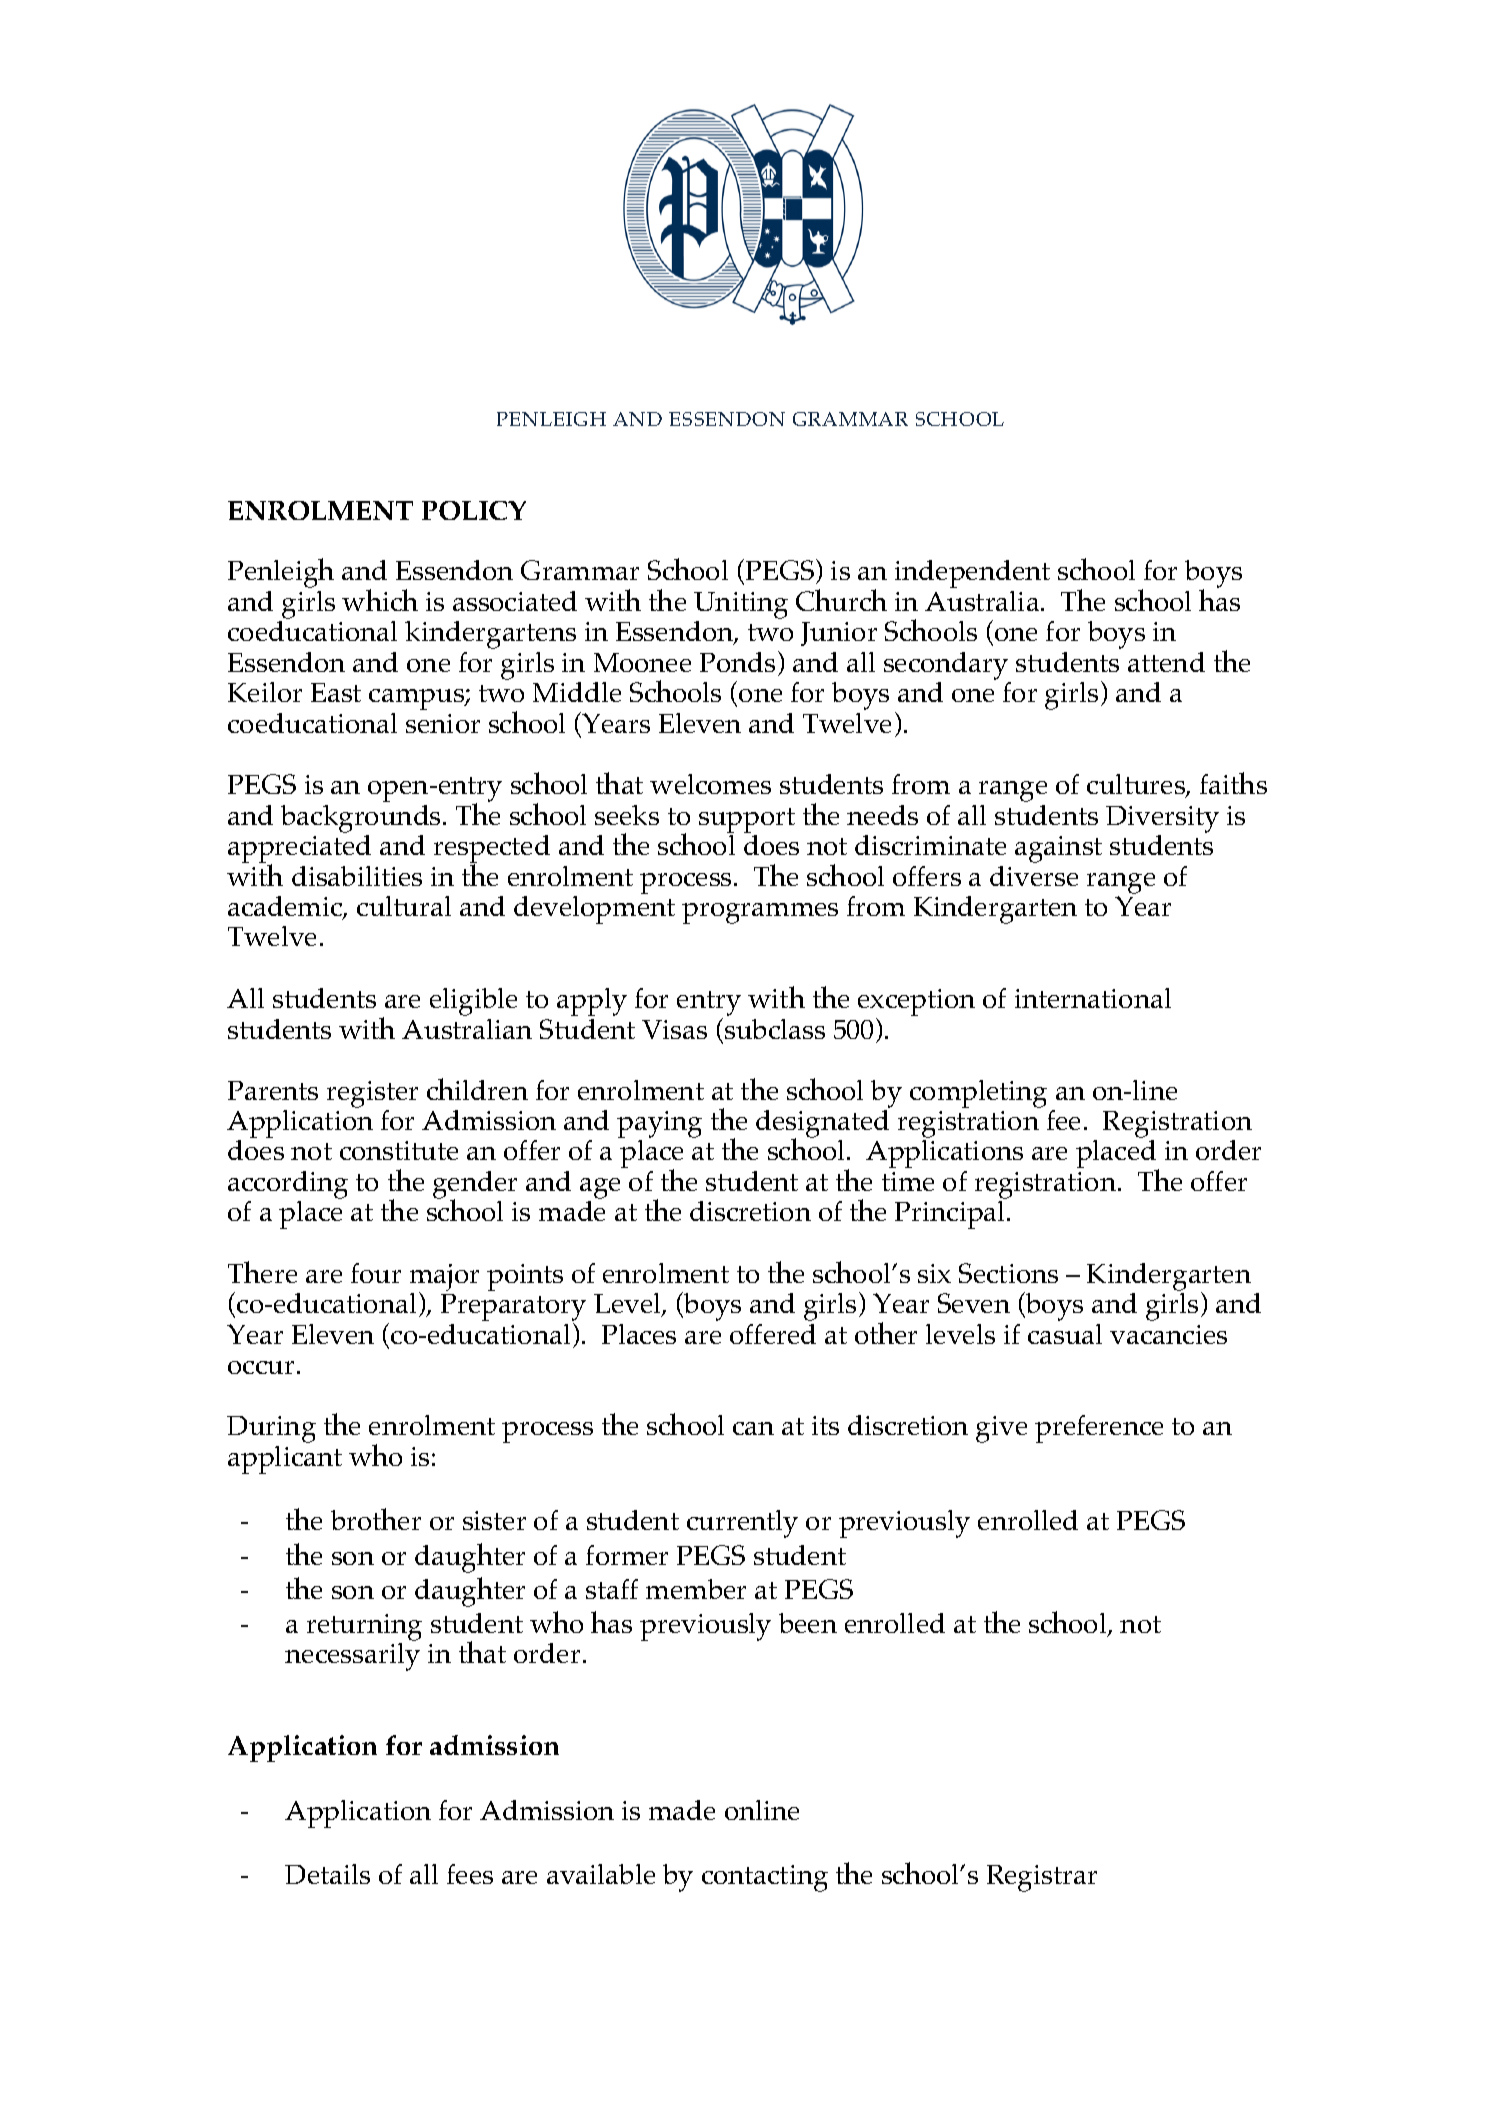 The image size is (1502, 2124). Describe the element at coordinates (380, 600) in the screenshot. I see `which` at that location.
